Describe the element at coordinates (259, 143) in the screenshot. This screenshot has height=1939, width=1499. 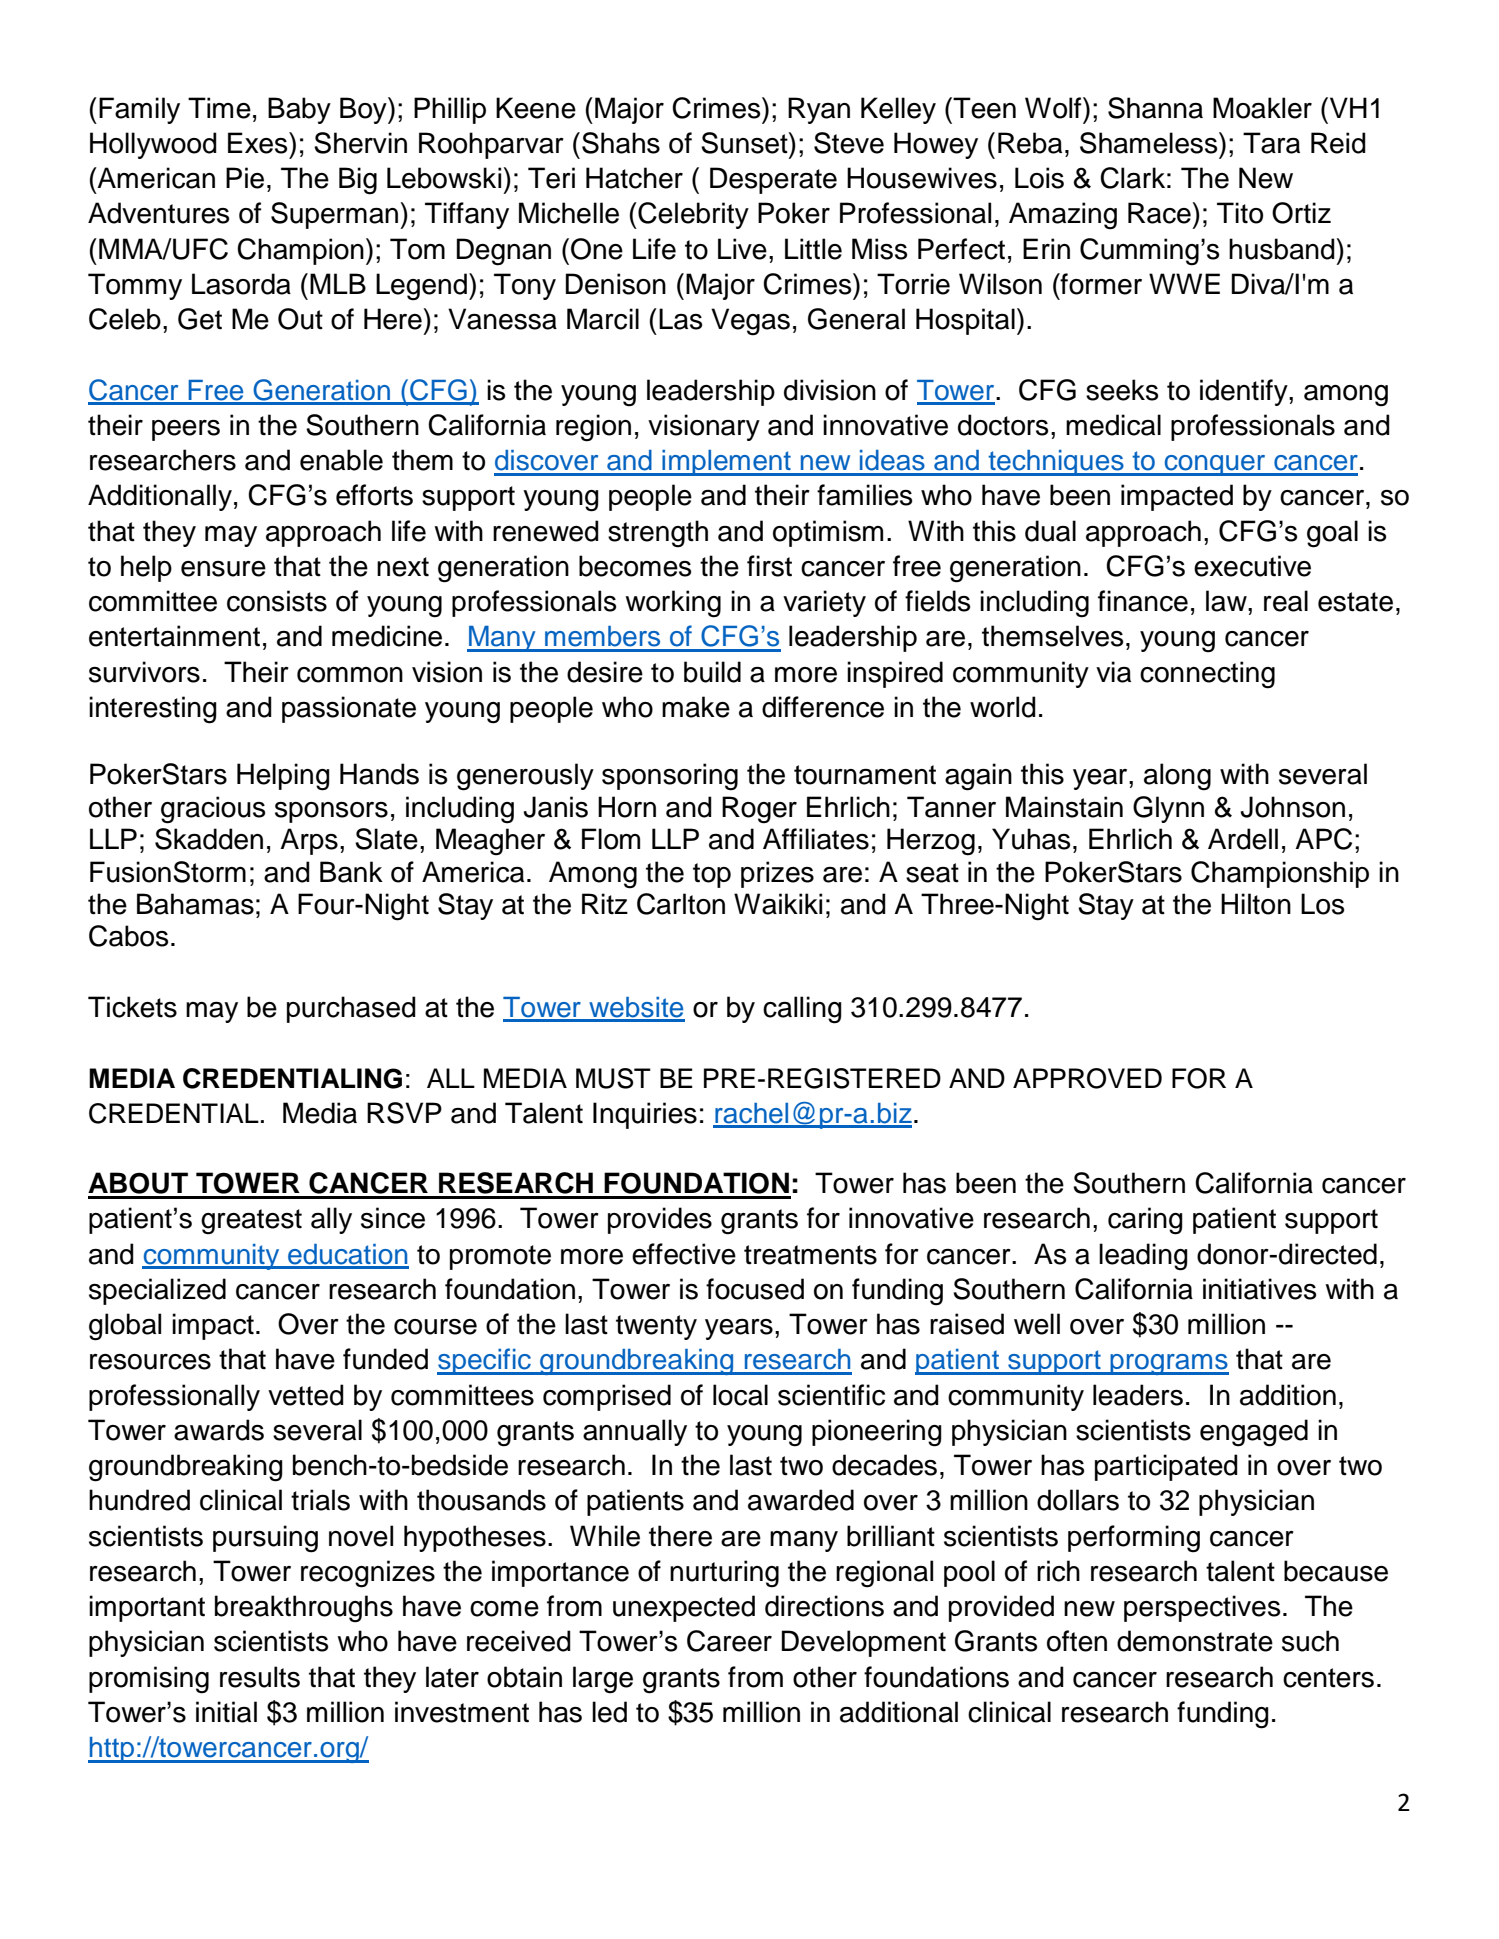
I see `Exes` at that location.
